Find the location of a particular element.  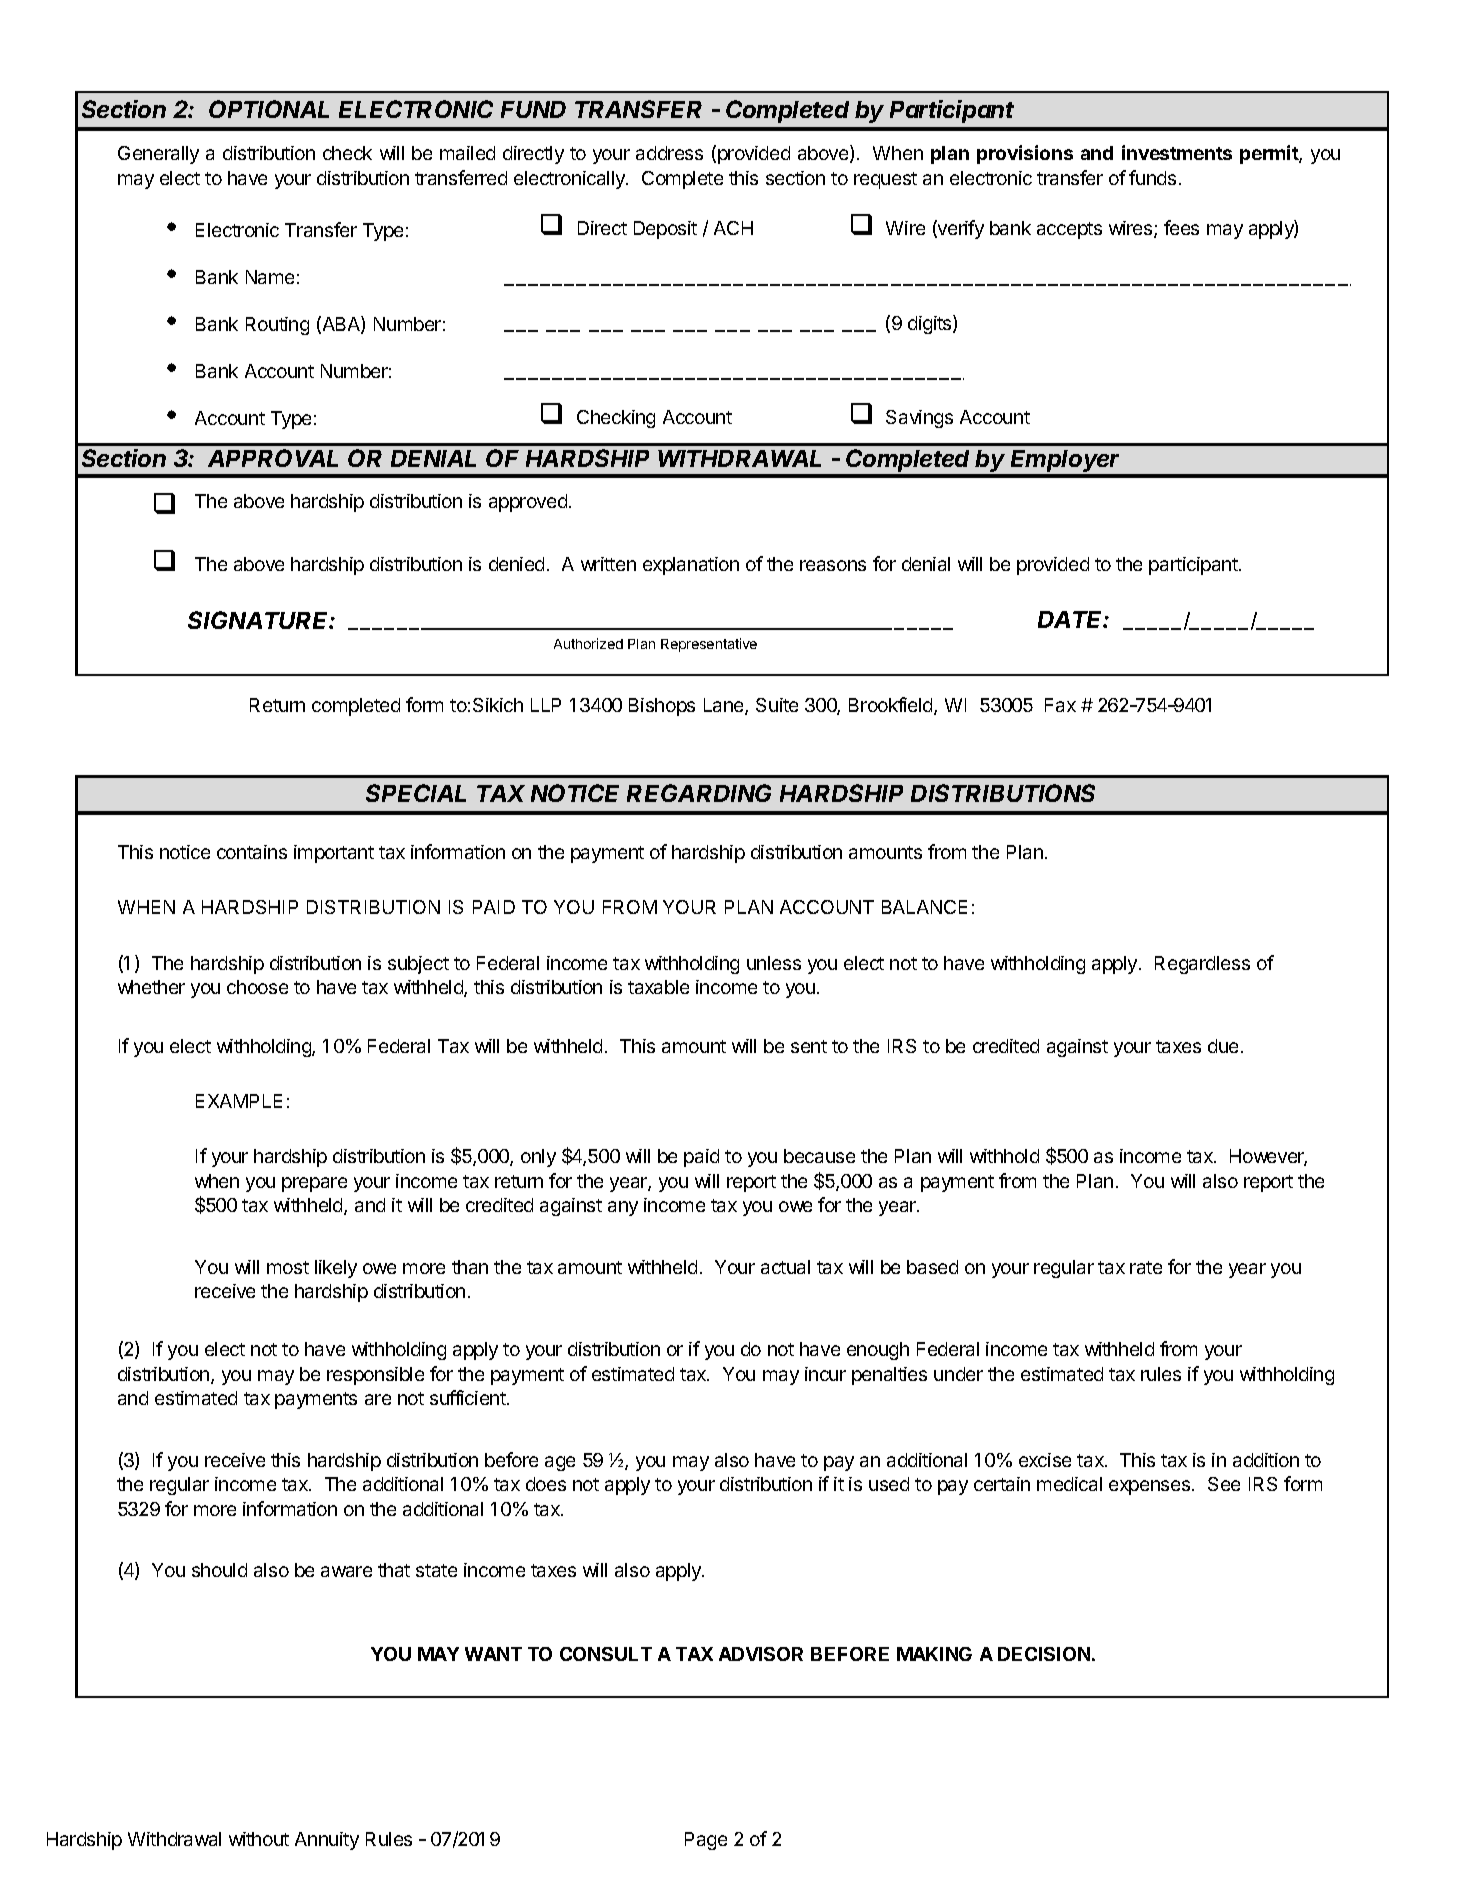

fees is located at coordinates (1181, 227).
